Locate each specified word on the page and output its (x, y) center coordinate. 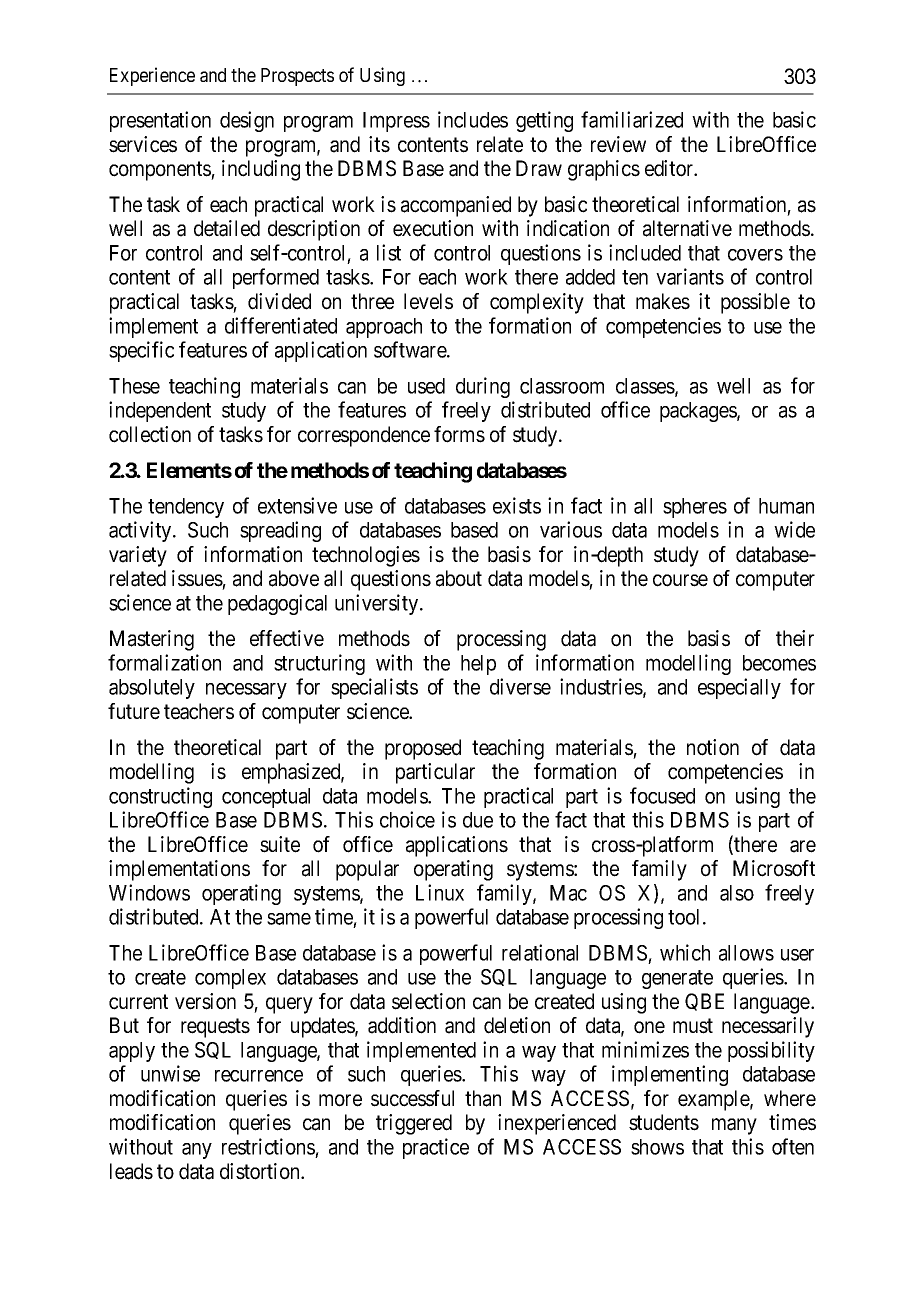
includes (473, 119)
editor (670, 168)
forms (459, 434)
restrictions (268, 1146)
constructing (160, 797)
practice (436, 1148)
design (247, 121)
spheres (695, 508)
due (478, 820)
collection (150, 434)
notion (713, 747)
